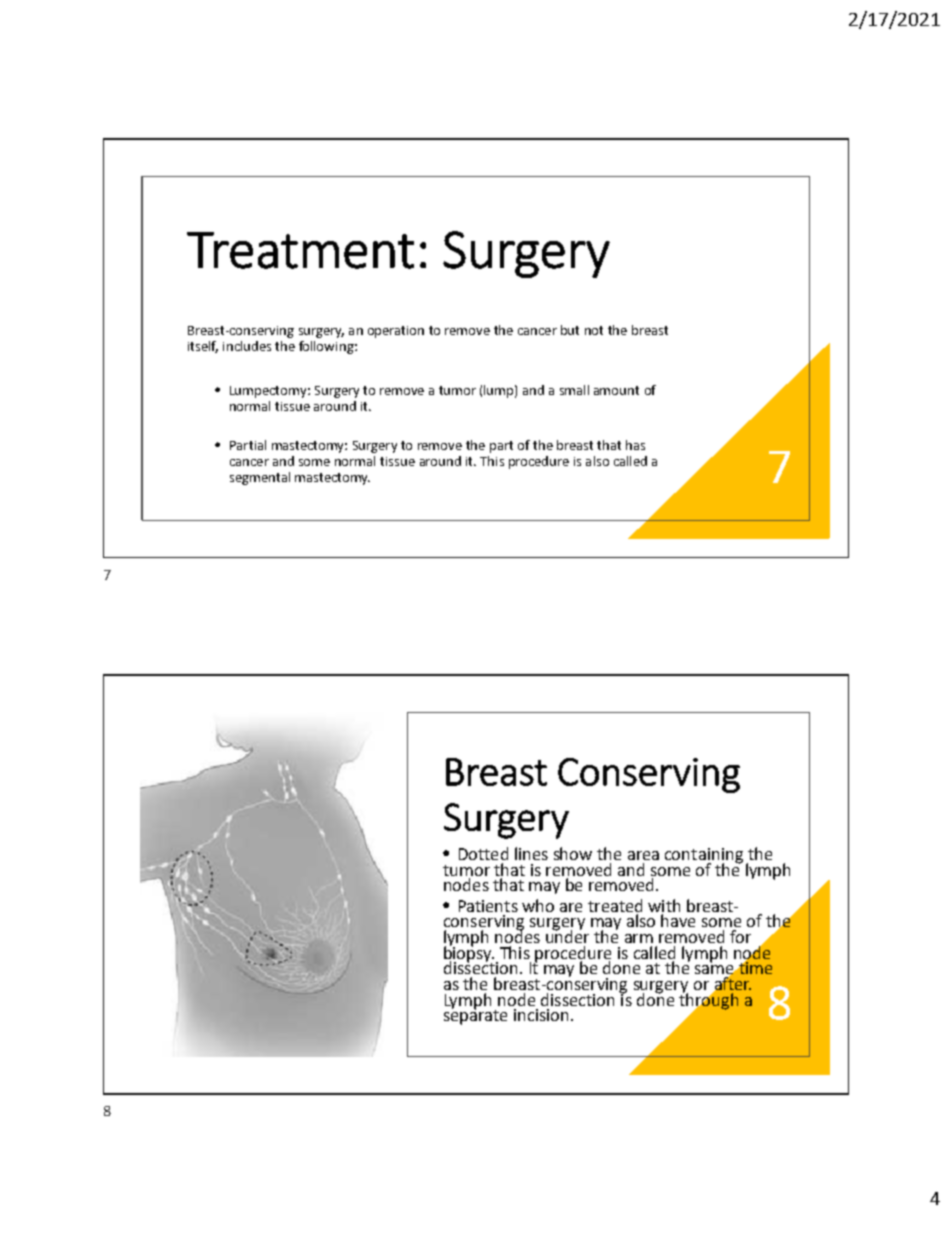 Image resolution: width=952 pixels, height=1233 pixels. I want to click on Treatment, so click(300, 250).
